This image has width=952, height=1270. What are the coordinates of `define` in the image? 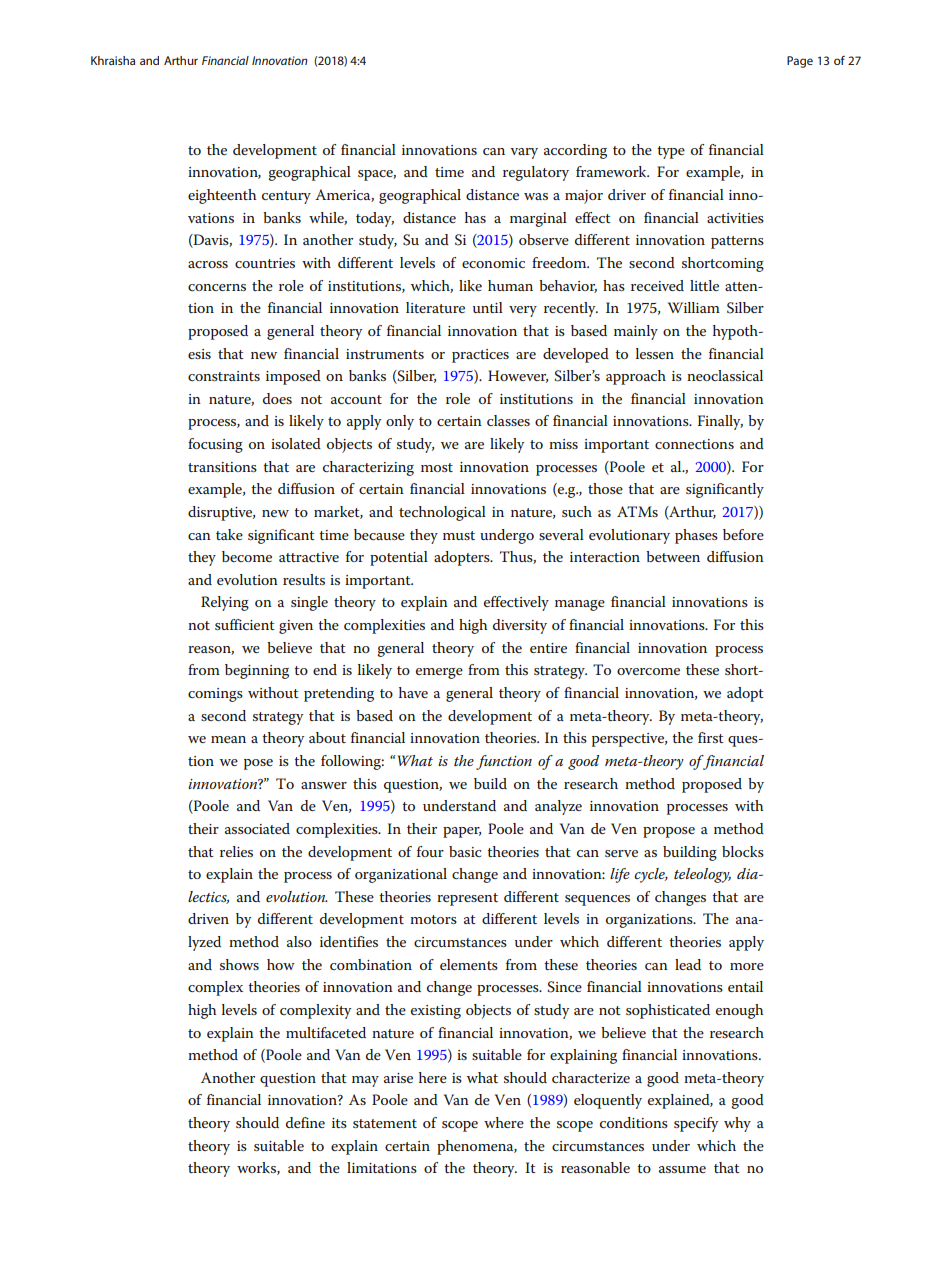 It's located at (305, 1122).
